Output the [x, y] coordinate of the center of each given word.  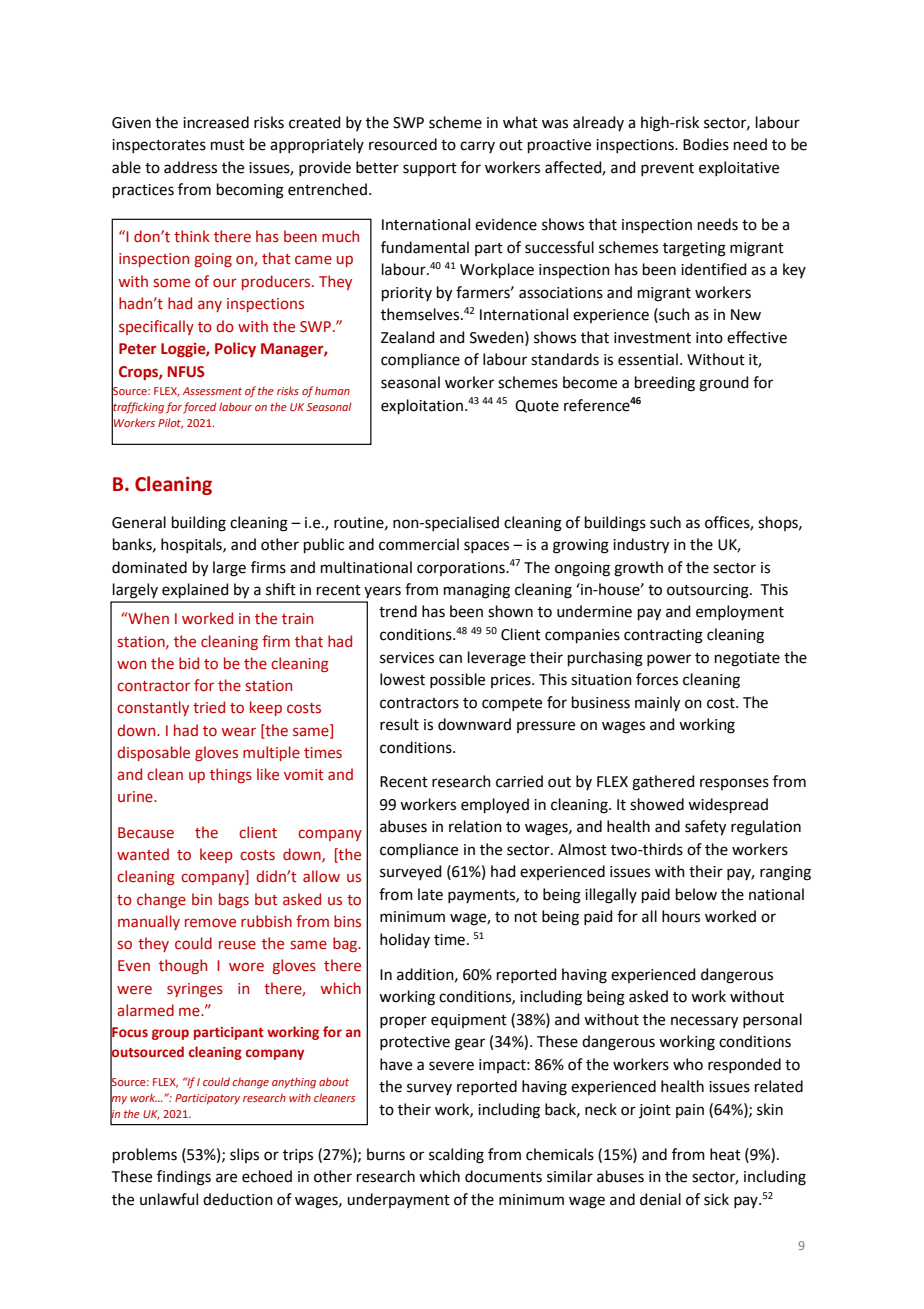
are [226, 1178]
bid [189, 663]
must [228, 145]
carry [477, 147]
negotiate [747, 659]
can [450, 659]
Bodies [706, 144]
